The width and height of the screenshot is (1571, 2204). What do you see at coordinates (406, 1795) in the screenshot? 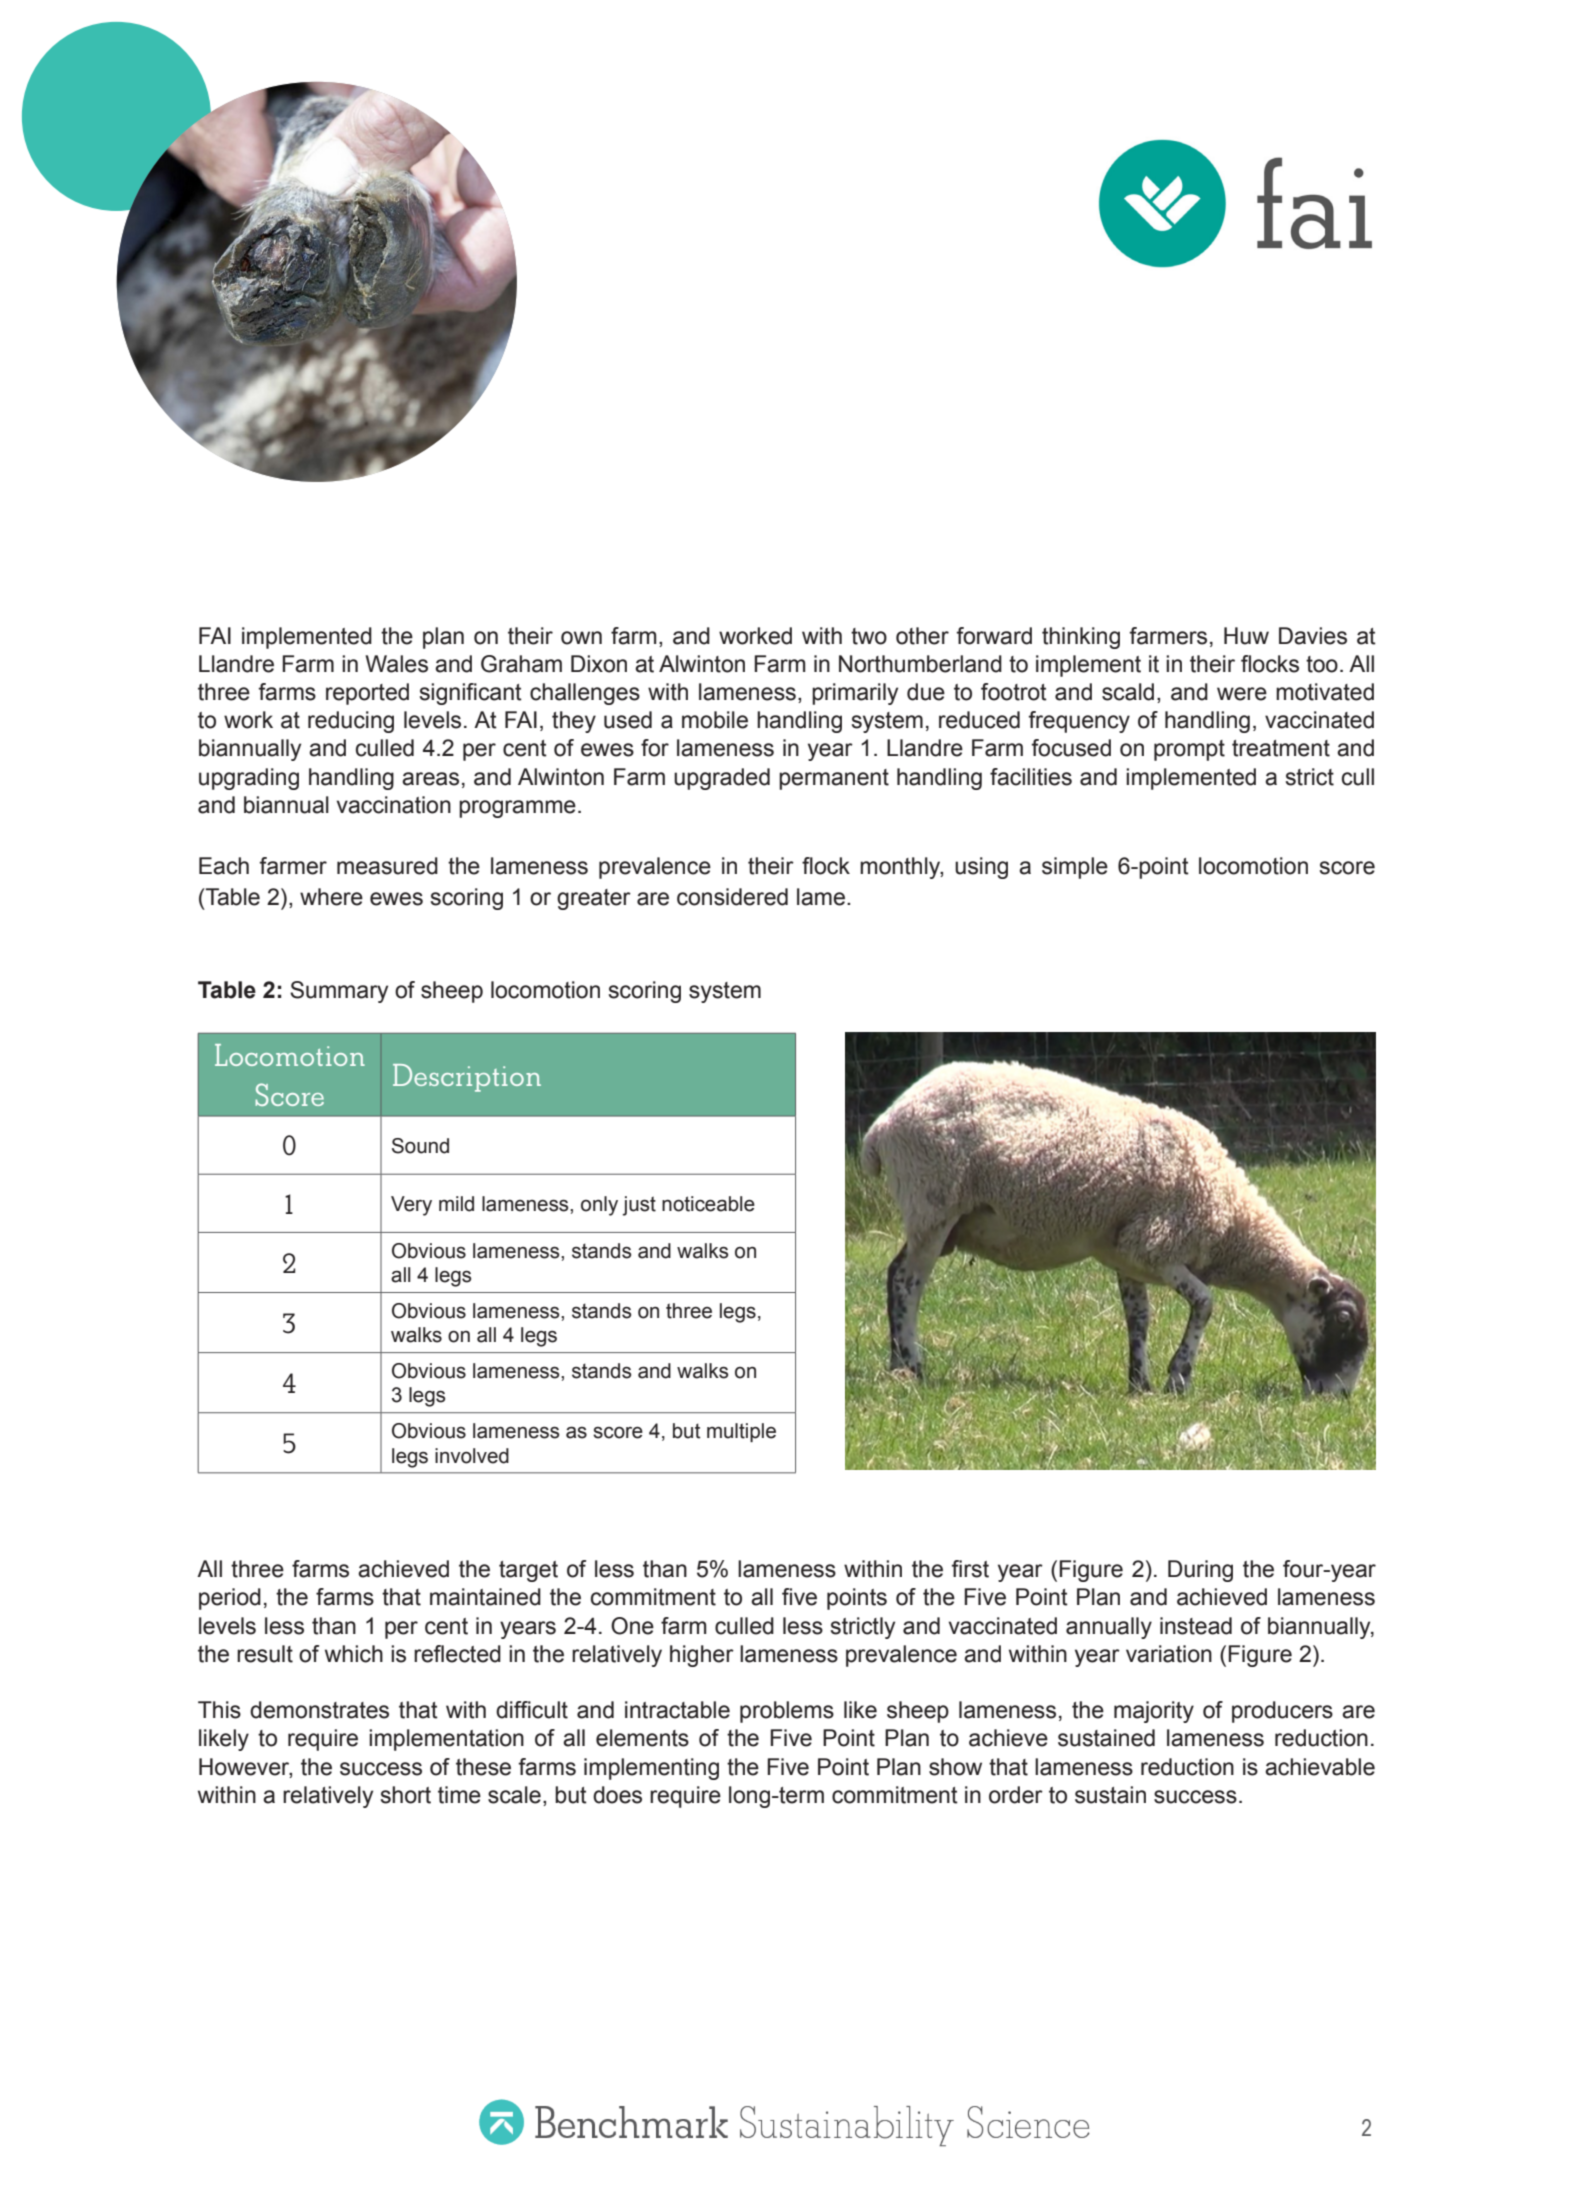
I see `short` at bounding box center [406, 1795].
